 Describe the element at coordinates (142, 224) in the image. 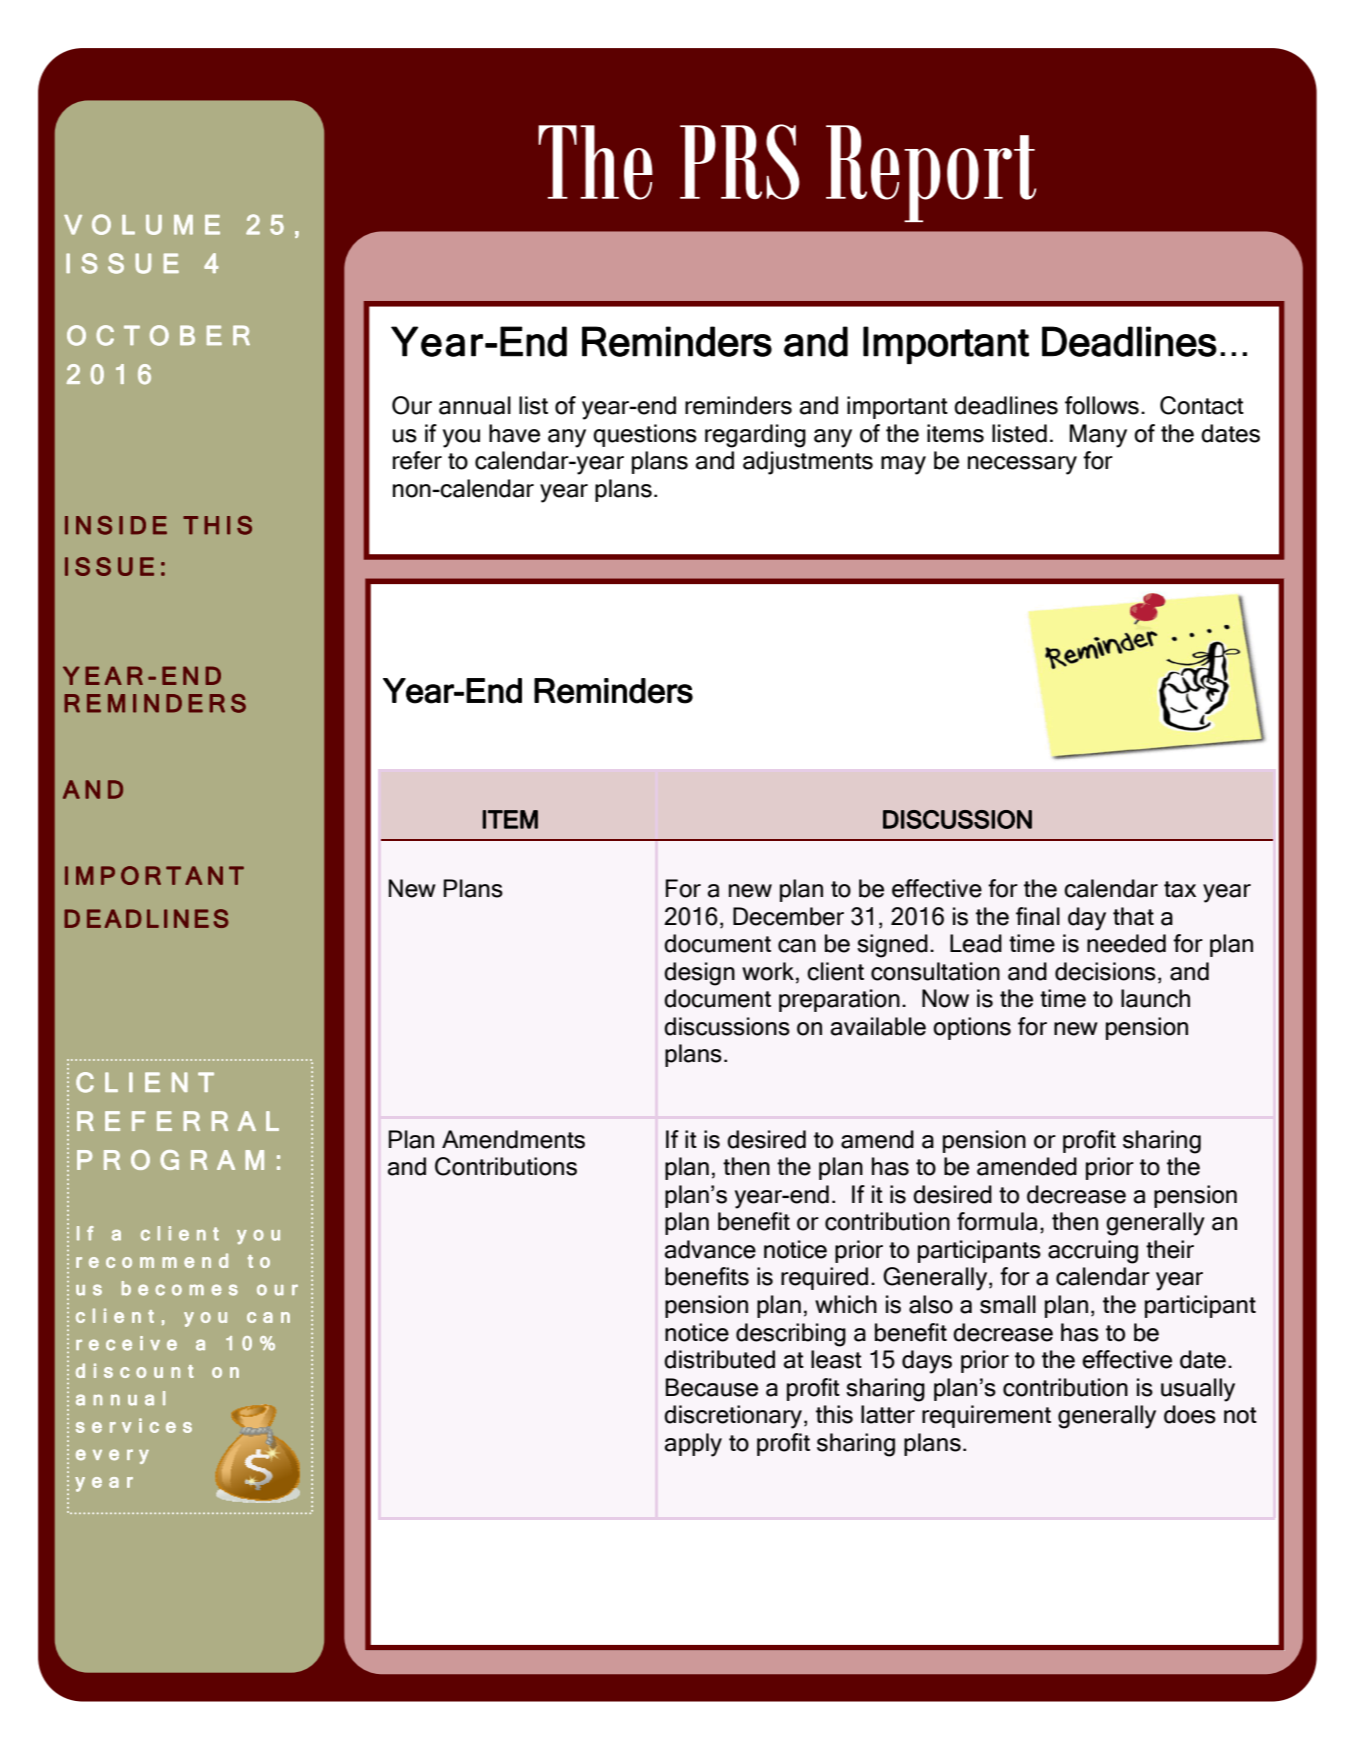

I see `VOLUME` at that location.
